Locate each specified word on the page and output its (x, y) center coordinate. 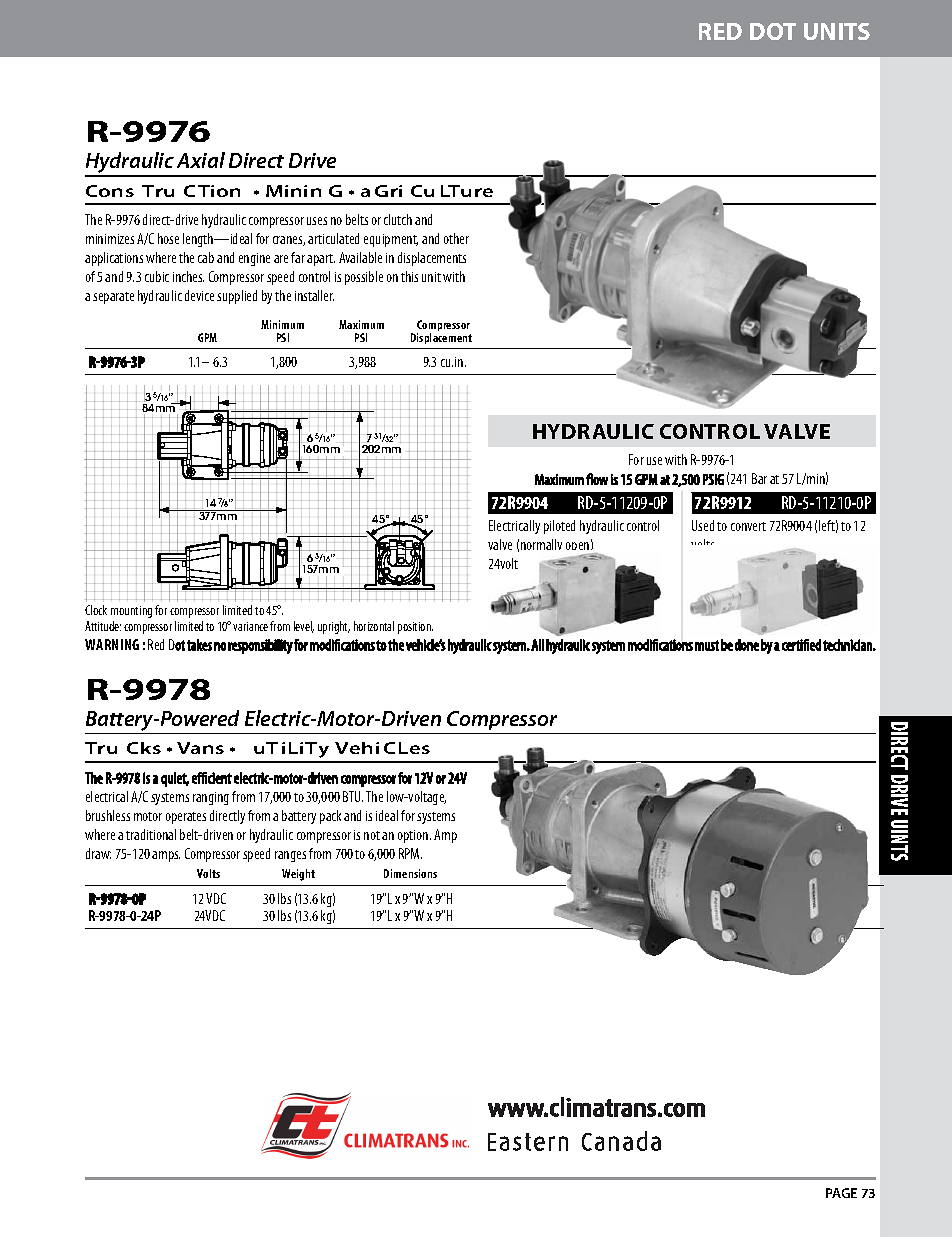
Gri (388, 191)
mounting (131, 612)
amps (166, 856)
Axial (201, 160)
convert (748, 526)
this (409, 276)
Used (703, 525)
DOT (773, 31)
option (414, 836)
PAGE (841, 1193)
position (415, 628)
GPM (207, 337)
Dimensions (410, 873)
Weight (298, 875)
